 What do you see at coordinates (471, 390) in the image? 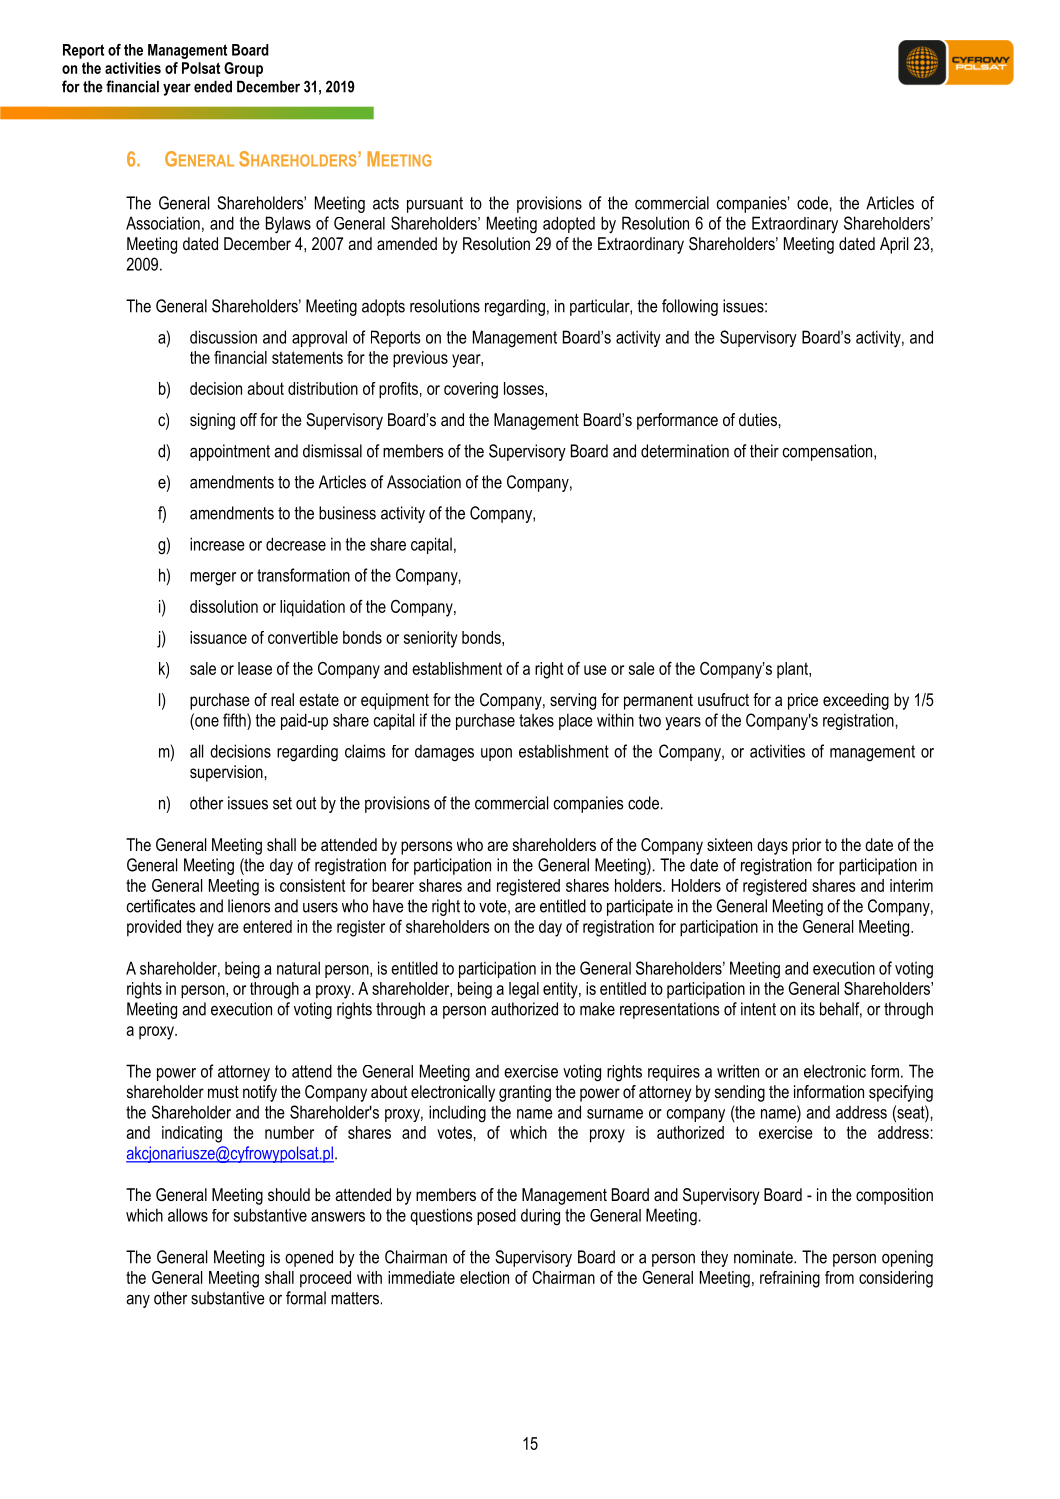
I see `covering` at bounding box center [471, 390].
